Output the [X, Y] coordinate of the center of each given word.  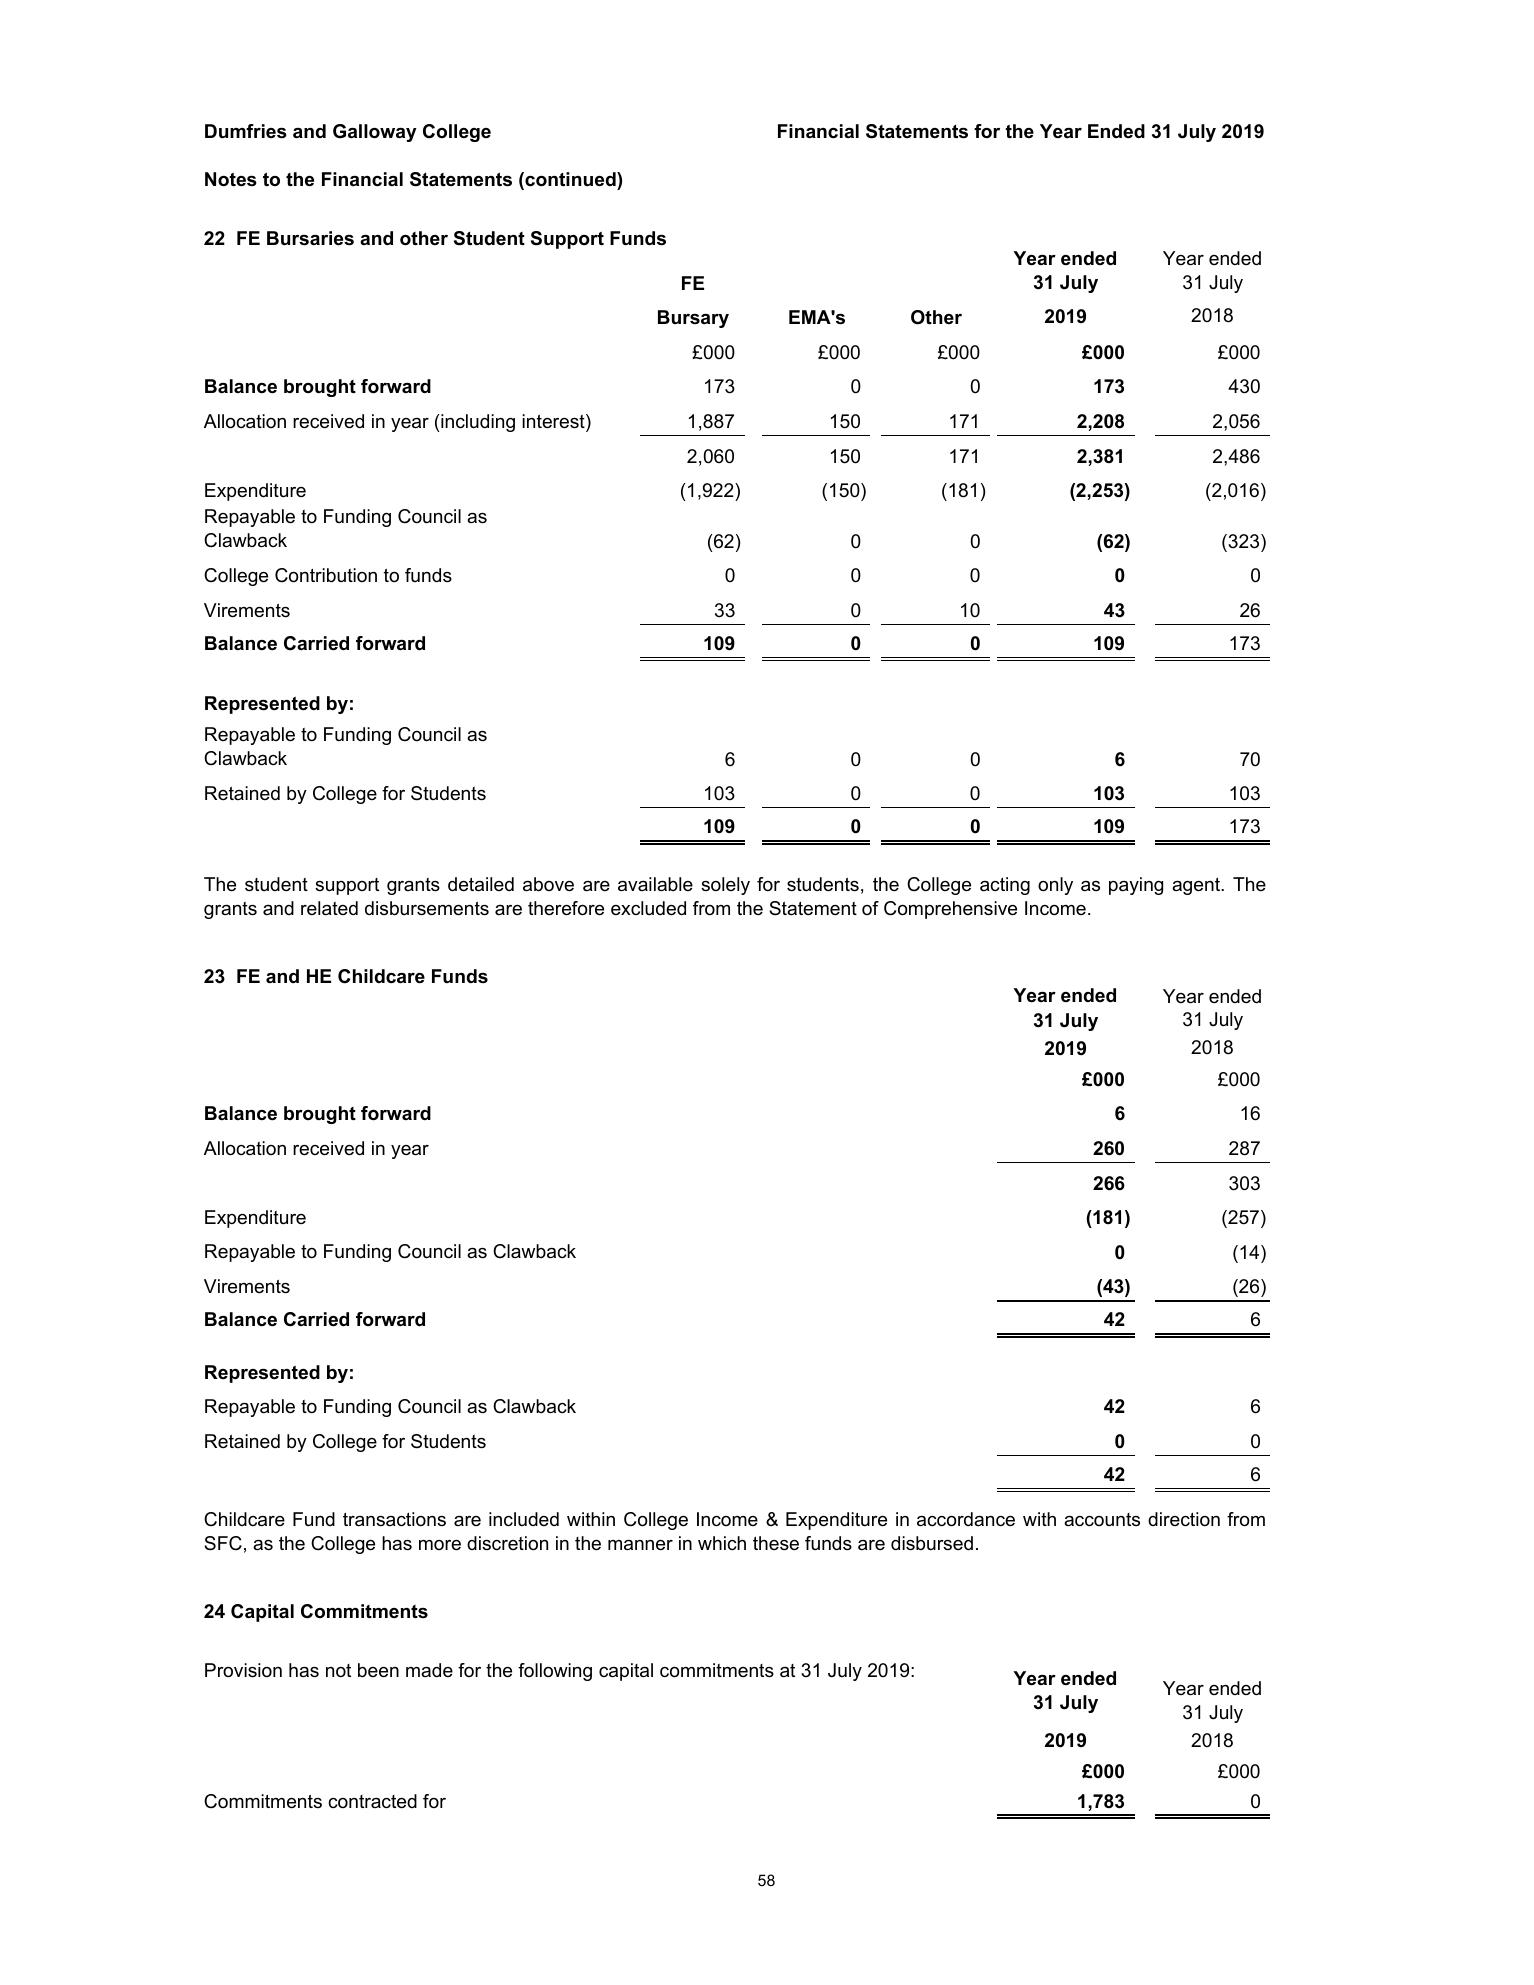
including [478, 423]
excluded [648, 908]
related [329, 908]
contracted [372, 1801]
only [1055, 886]
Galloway [375, 133]
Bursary [693, 319]
